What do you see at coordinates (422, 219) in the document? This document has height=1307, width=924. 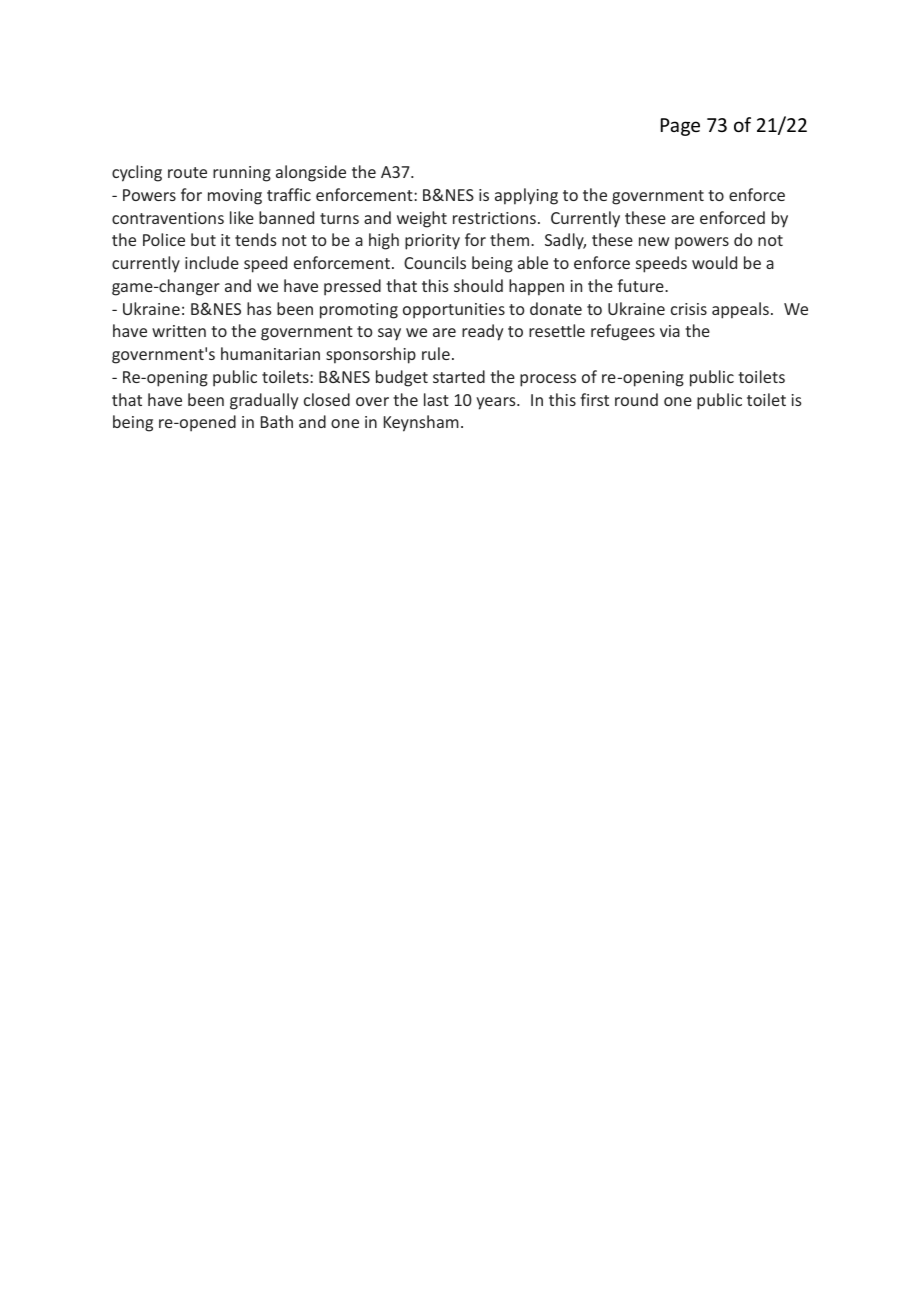 I see `weight` at bounding box center [422, 219].
